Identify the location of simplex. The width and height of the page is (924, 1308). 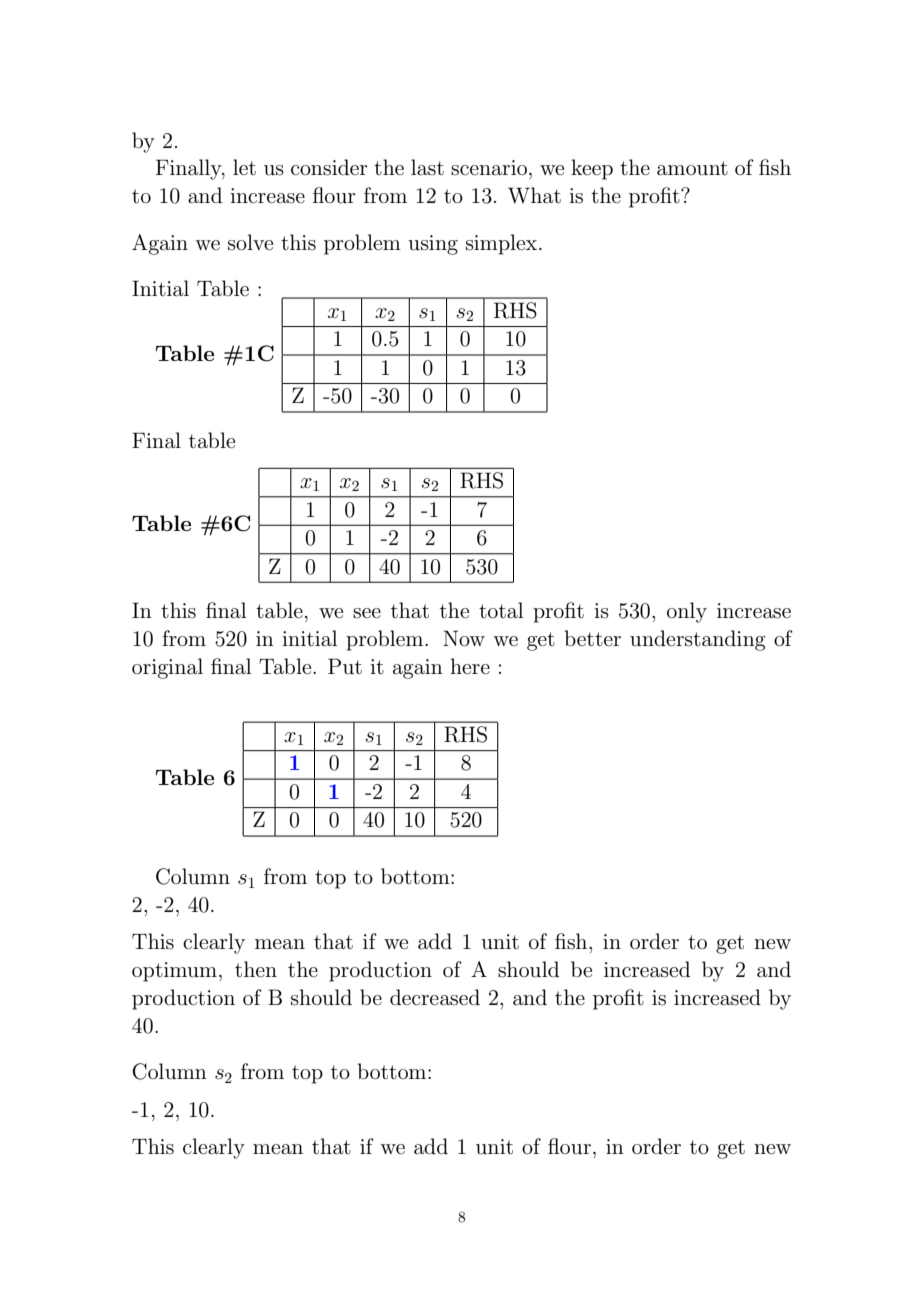
(503, 244).
